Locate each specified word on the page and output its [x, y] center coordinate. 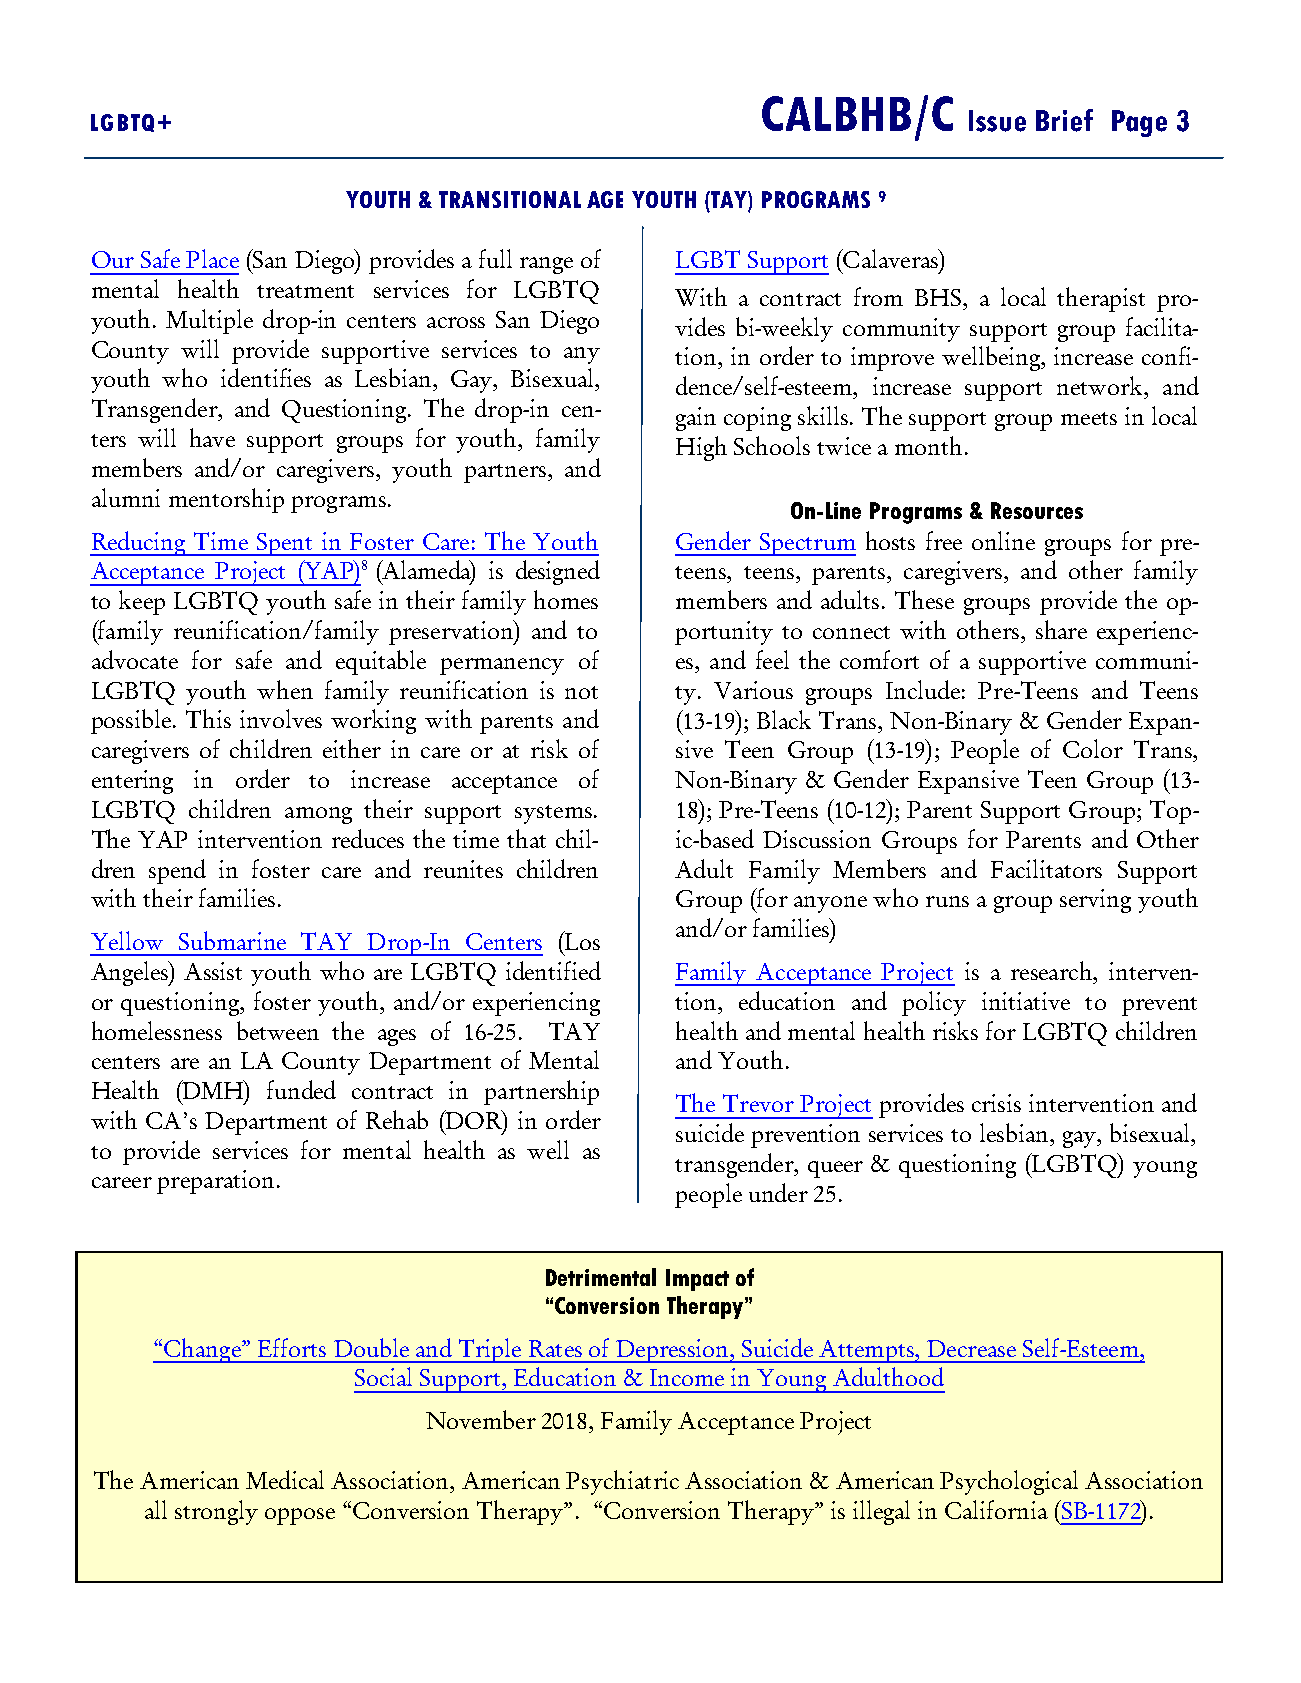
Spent [284, 544]
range [546, 265]
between [278, 1030]
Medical [285, 1479]
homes [566, 599]
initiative [1026, 1001]
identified [553, 970]
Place [212, 258]
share [1061, 629]
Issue [997, 121]
